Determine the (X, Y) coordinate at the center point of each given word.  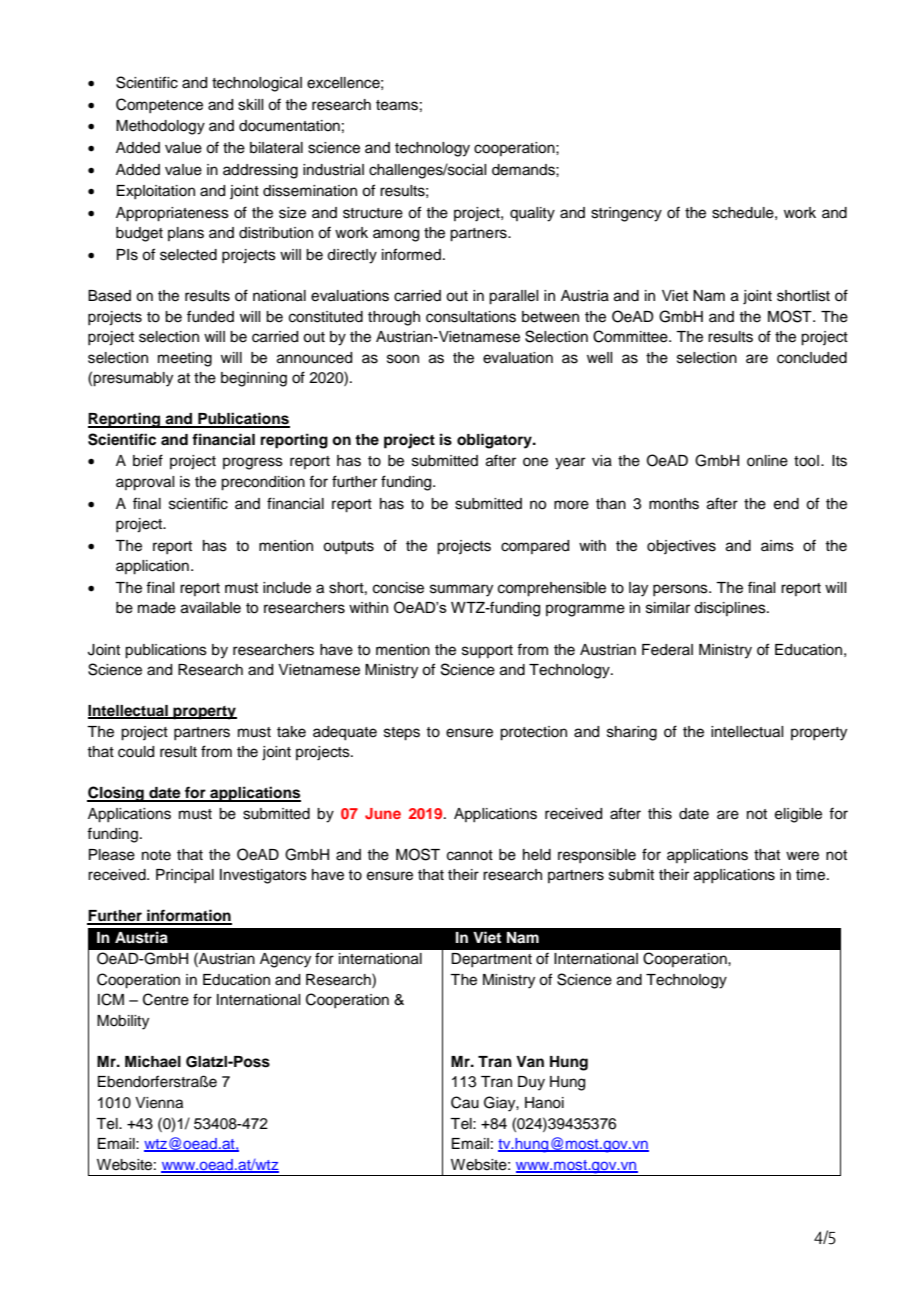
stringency (626, 214)
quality (532, 214)
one (535, 462)
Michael (153, 1061)
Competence (159, 105)
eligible (798, 815)
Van (530, 1061)
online (767, 461)
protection (533, 733)
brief (148, 460)
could (136, 752)
